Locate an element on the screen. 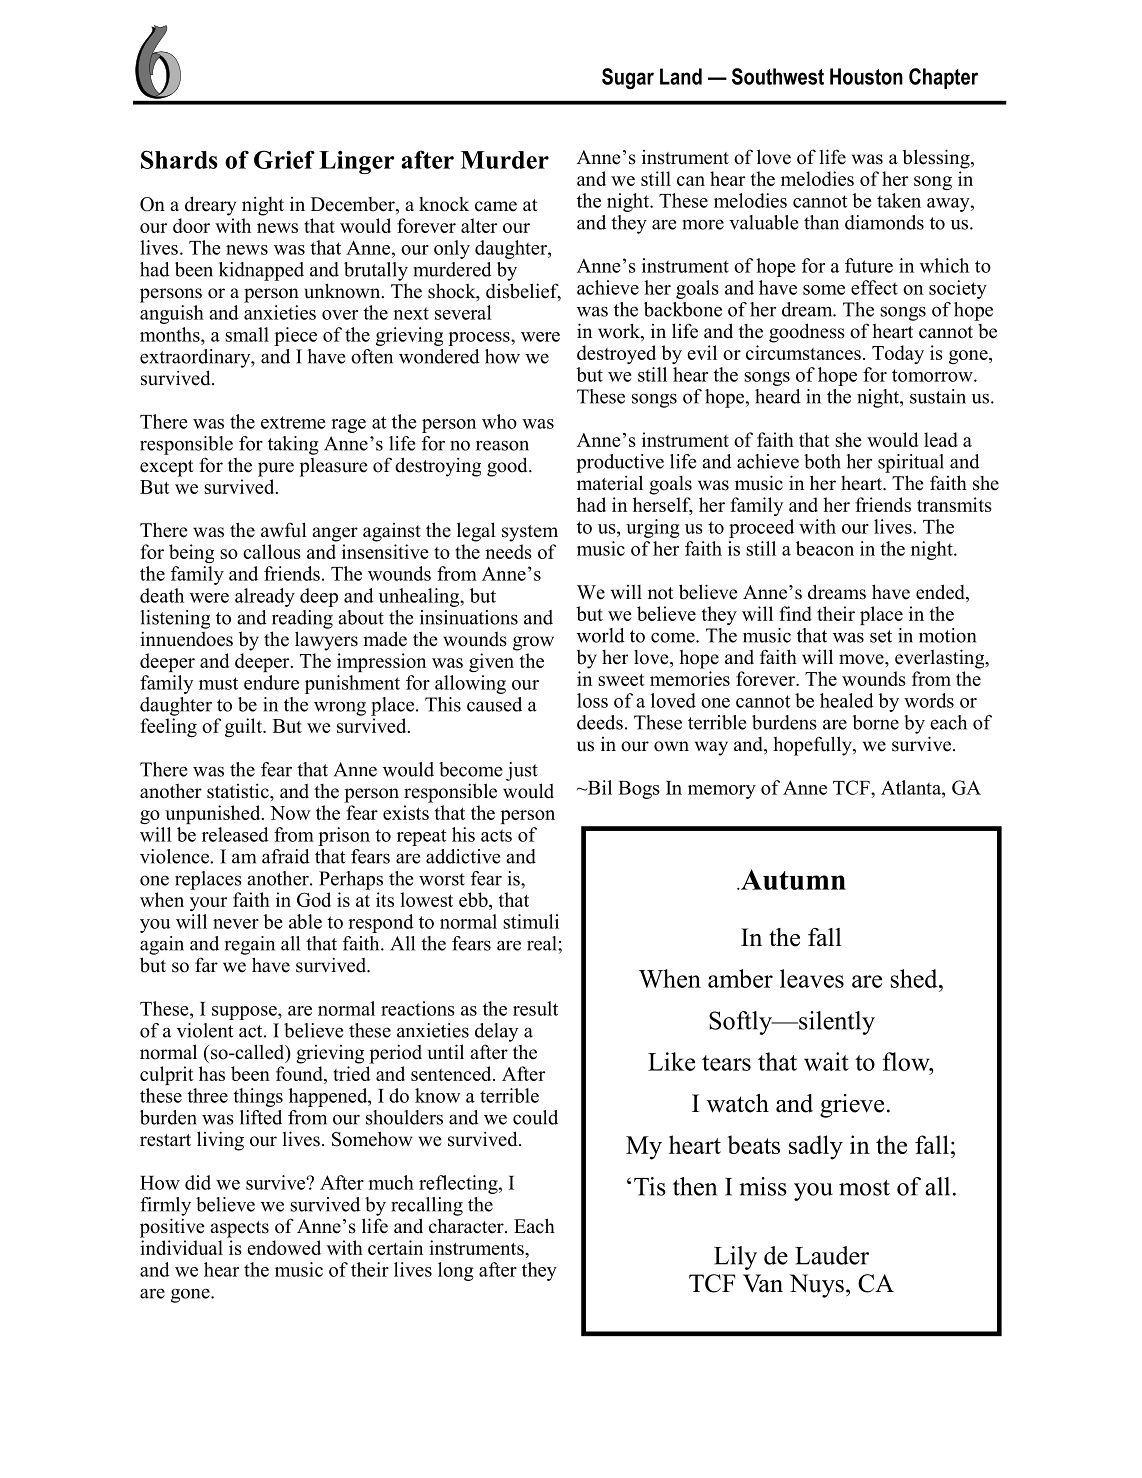  regain is located at coordinates (250, 945).
